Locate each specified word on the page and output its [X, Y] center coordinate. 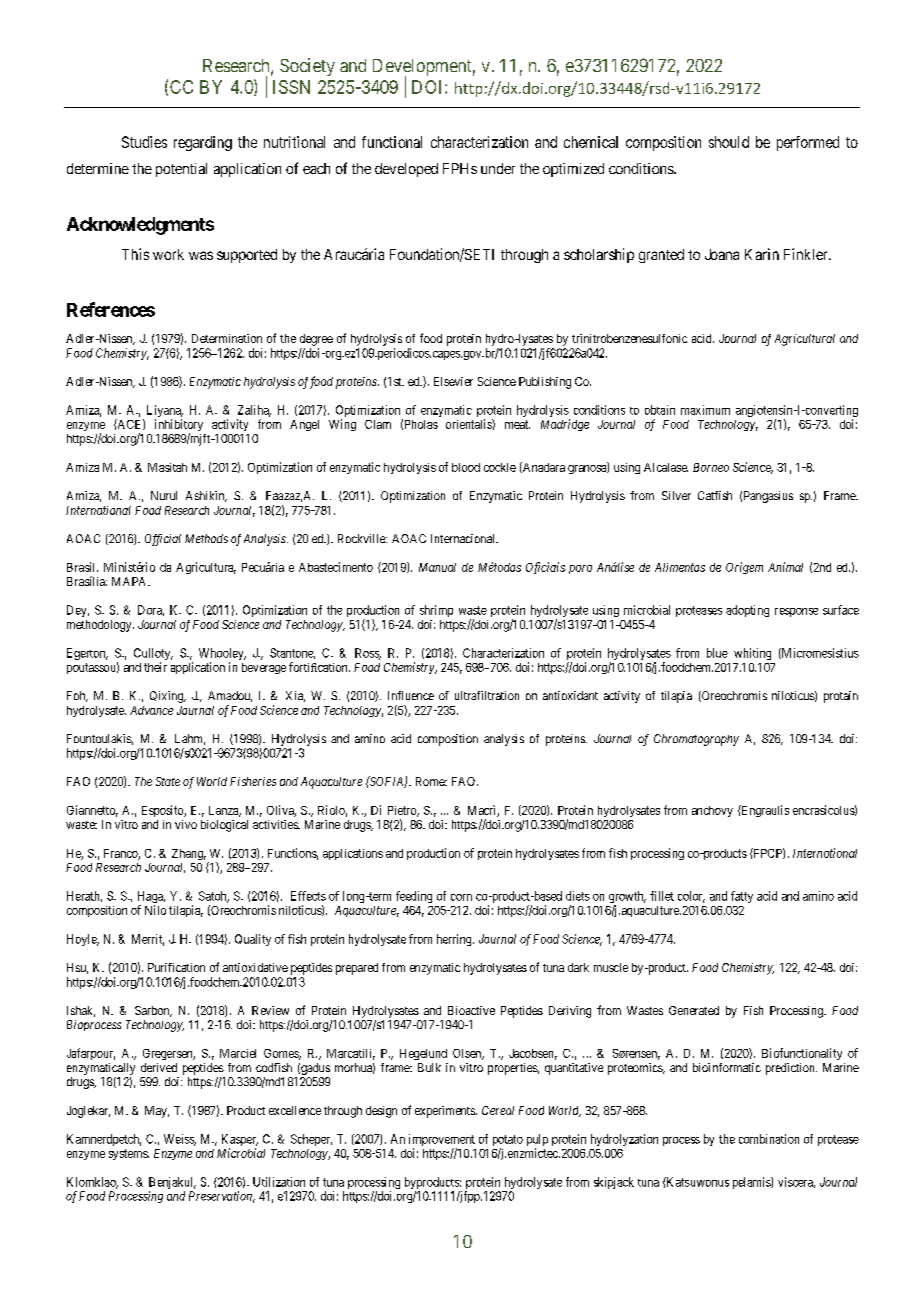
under [498, 168]
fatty [742, 897]
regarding [203, 143]
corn [461, 897]
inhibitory [179, 426]
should [729, 142]
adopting [747, 611]
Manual [437, 567]
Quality [253, 940]
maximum [705, 410]
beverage [264, 668]
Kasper [240, 1141]
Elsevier [453, 381]
